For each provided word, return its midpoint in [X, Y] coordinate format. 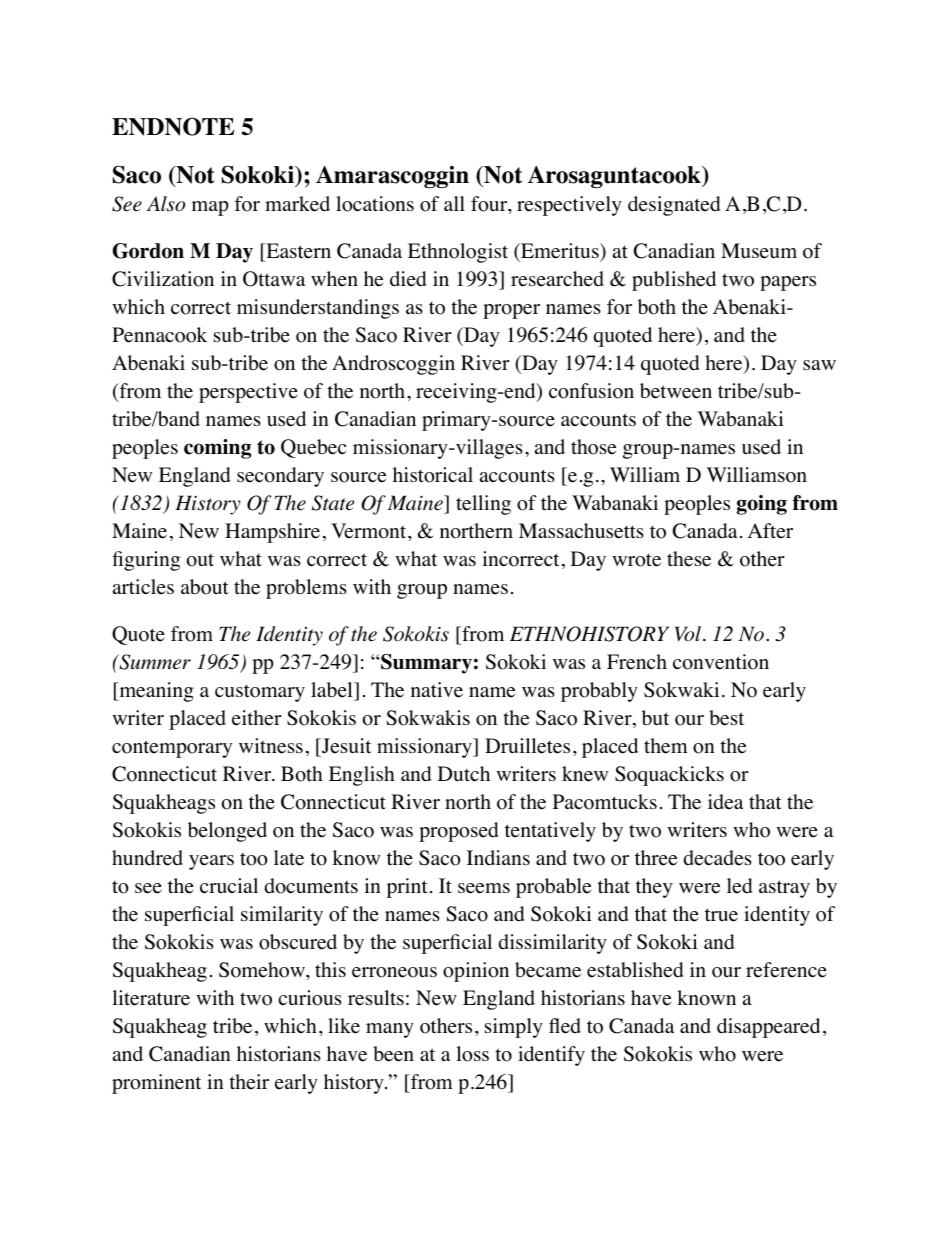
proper [511, 311]
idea [725, 802]
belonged [227, 832]
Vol [688, 634]
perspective [248, 393]
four [490, 205]
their [249, 1082]
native [437, 690]
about [205, 587]
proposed [459, 832]
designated [674, 206]
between [676, 391]
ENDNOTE [173, 127]
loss [472, 1054]
